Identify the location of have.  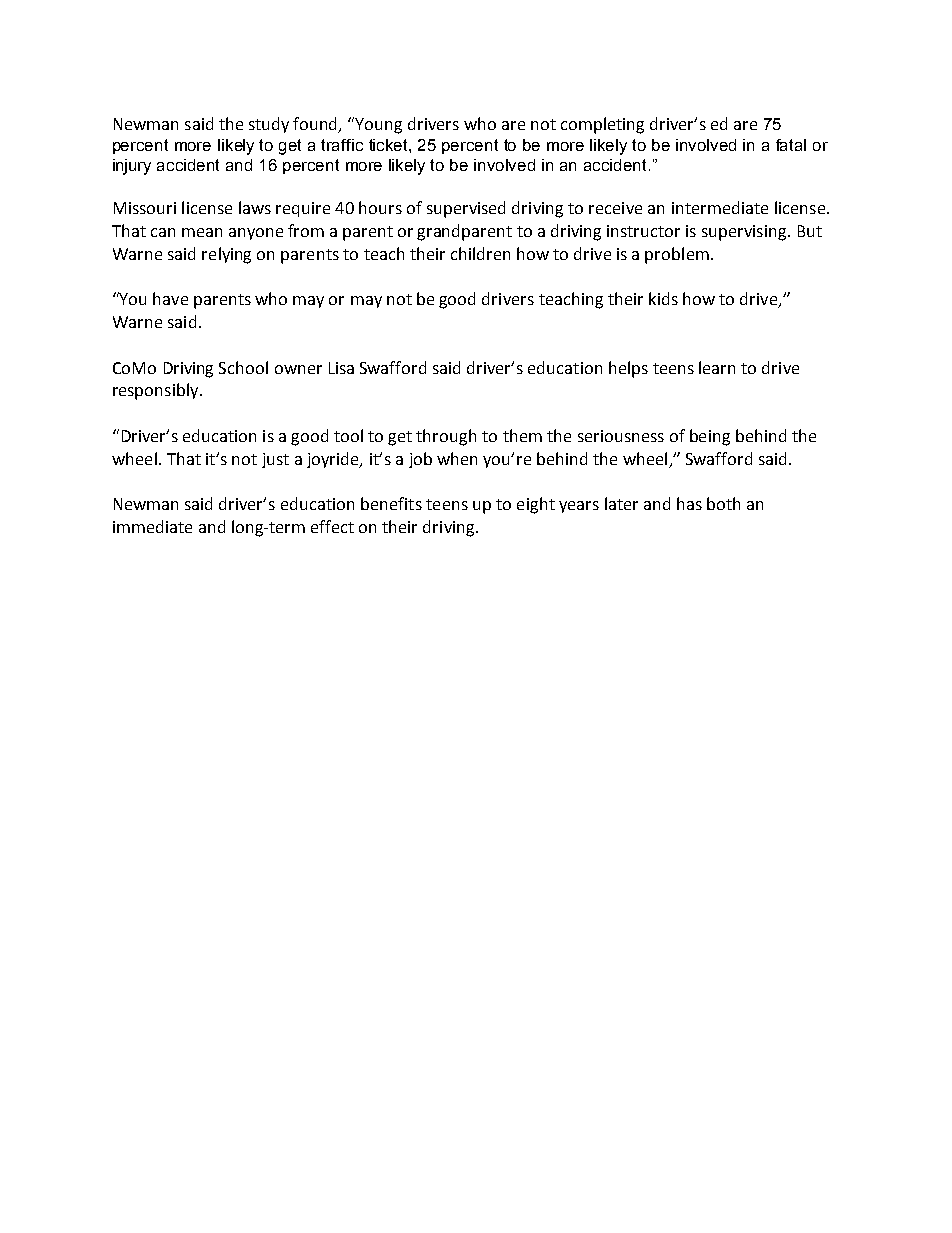
(170, 298).
